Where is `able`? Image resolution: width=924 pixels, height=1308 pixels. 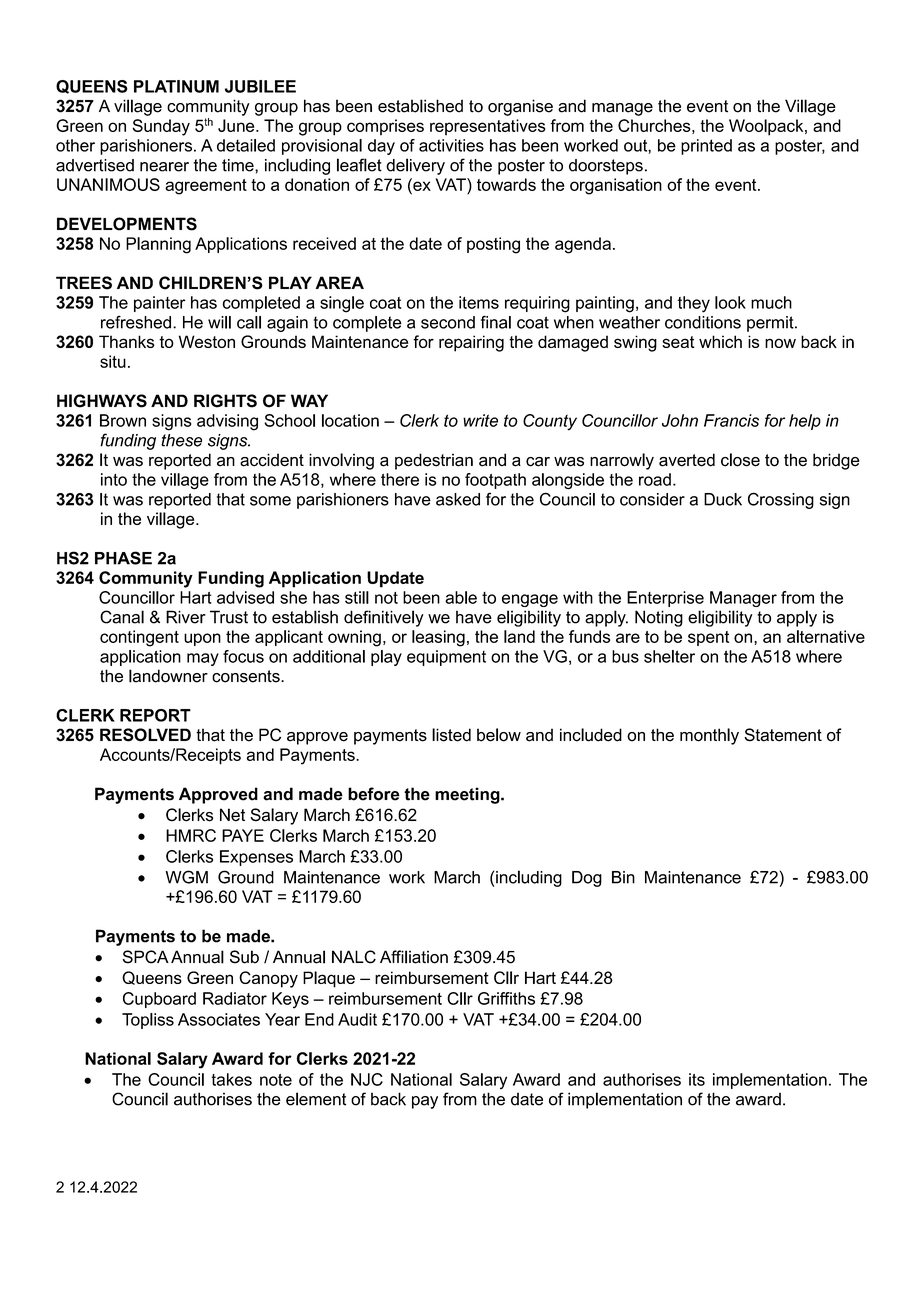 able is located at coordinates (461, 597).
